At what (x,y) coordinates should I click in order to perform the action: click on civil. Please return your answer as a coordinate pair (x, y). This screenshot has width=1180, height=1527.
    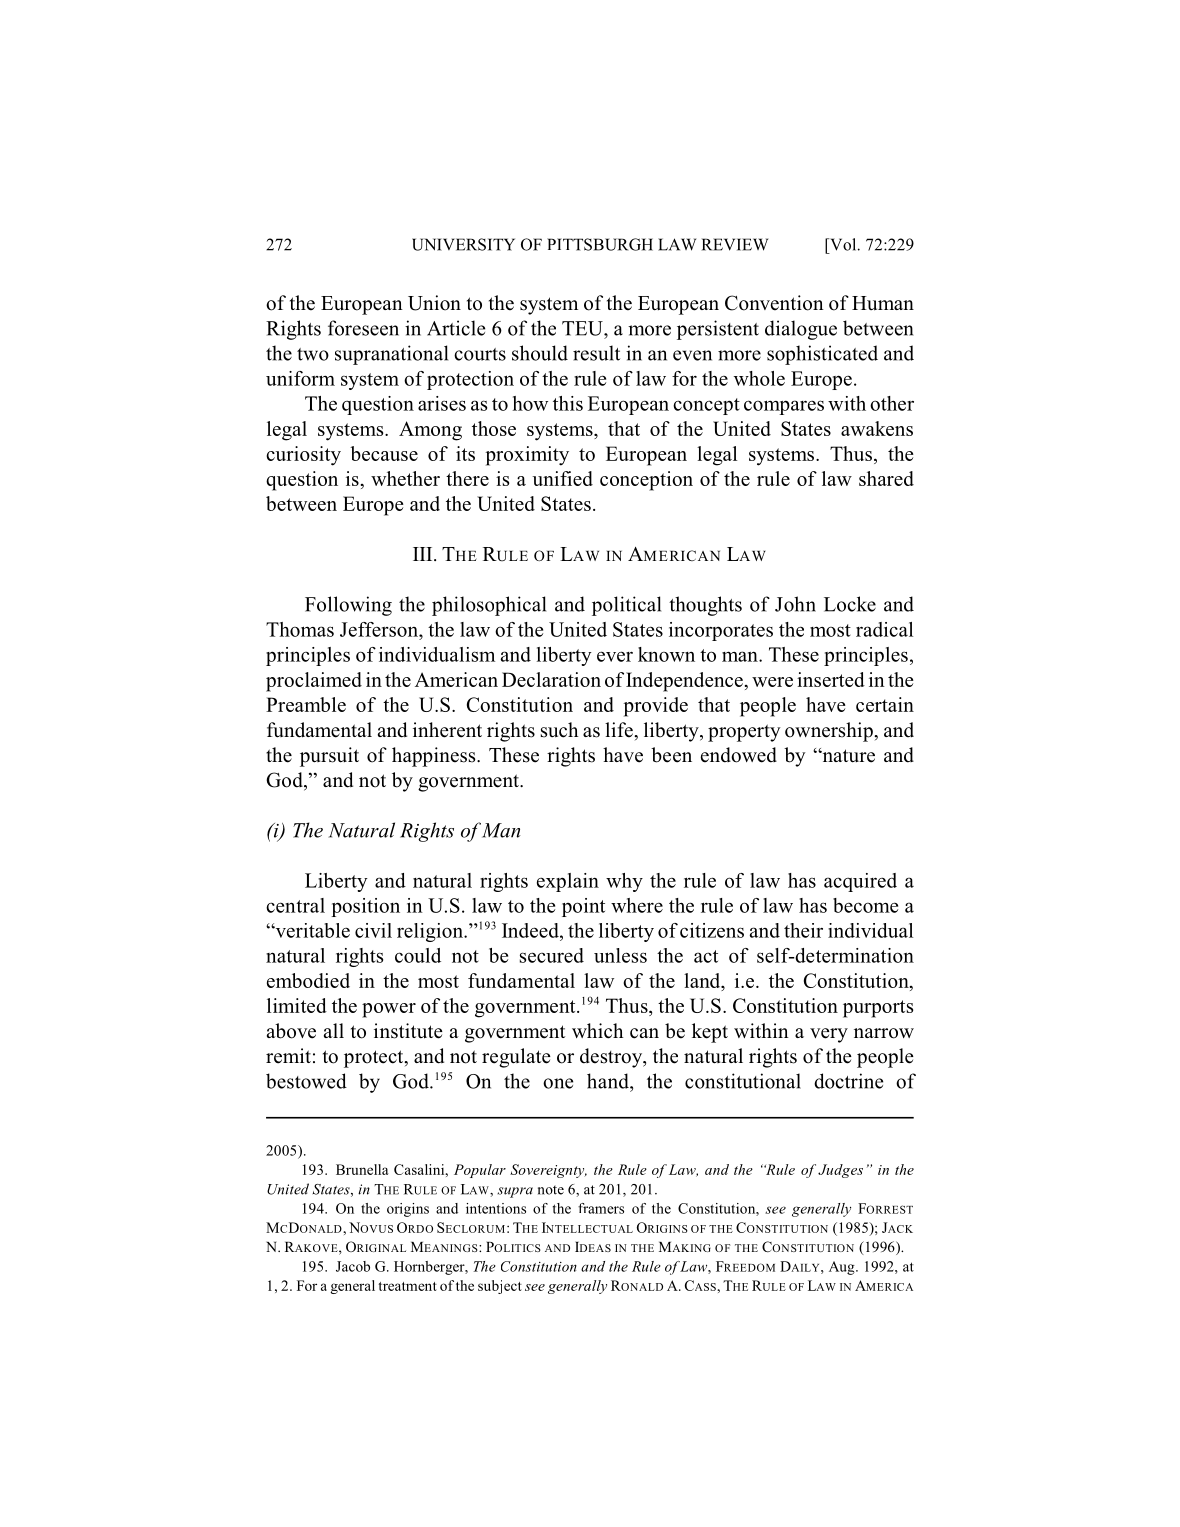
    Looking at the image, I should click on (373, 930).
